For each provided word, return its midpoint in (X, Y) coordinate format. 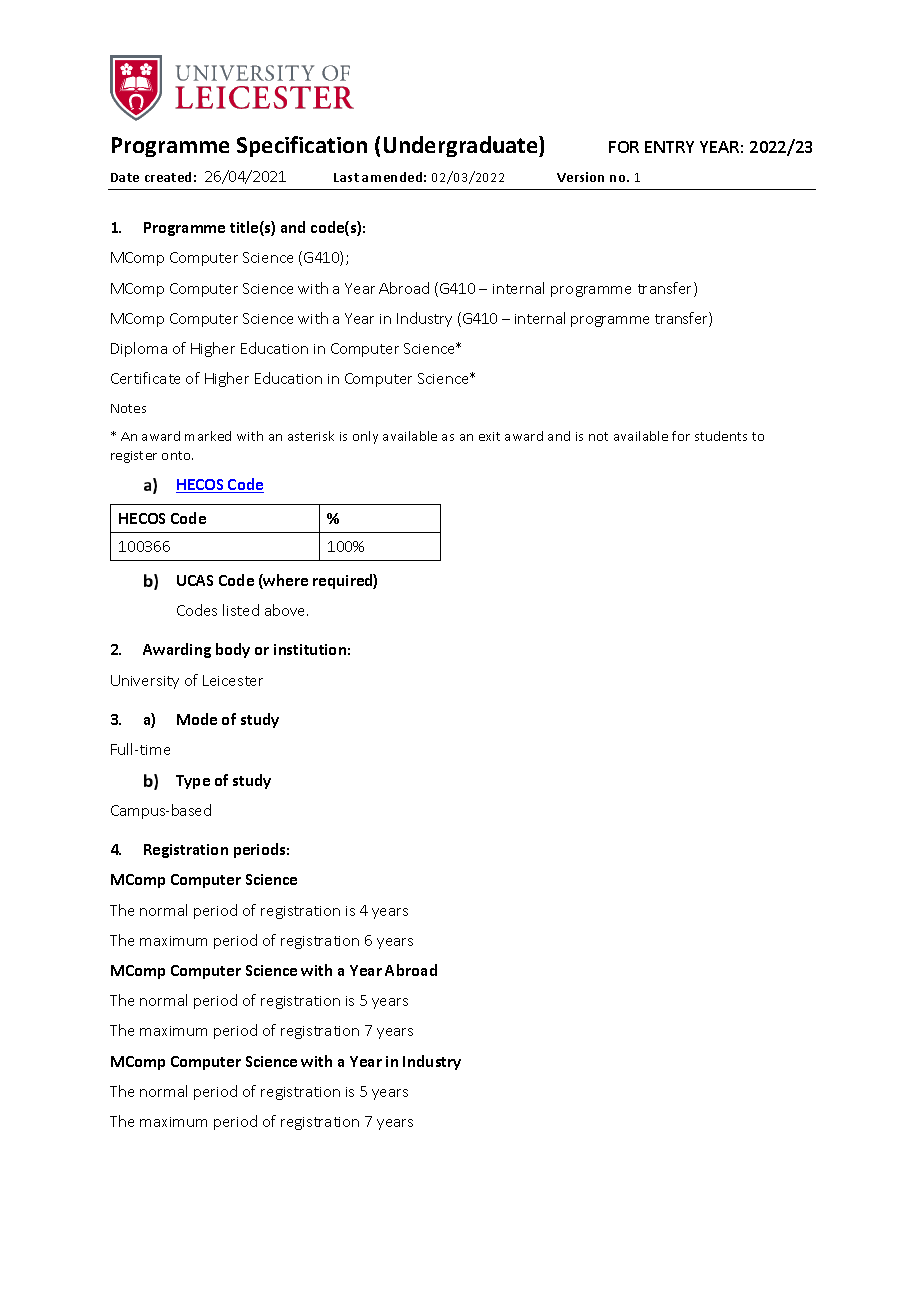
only (365, 437)
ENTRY (669, 147)
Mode (197, 719)
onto (177, 455)
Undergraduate (462, 146)
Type (193, 782)
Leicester (233, 680)
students (721, 436)
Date (125, 177)
